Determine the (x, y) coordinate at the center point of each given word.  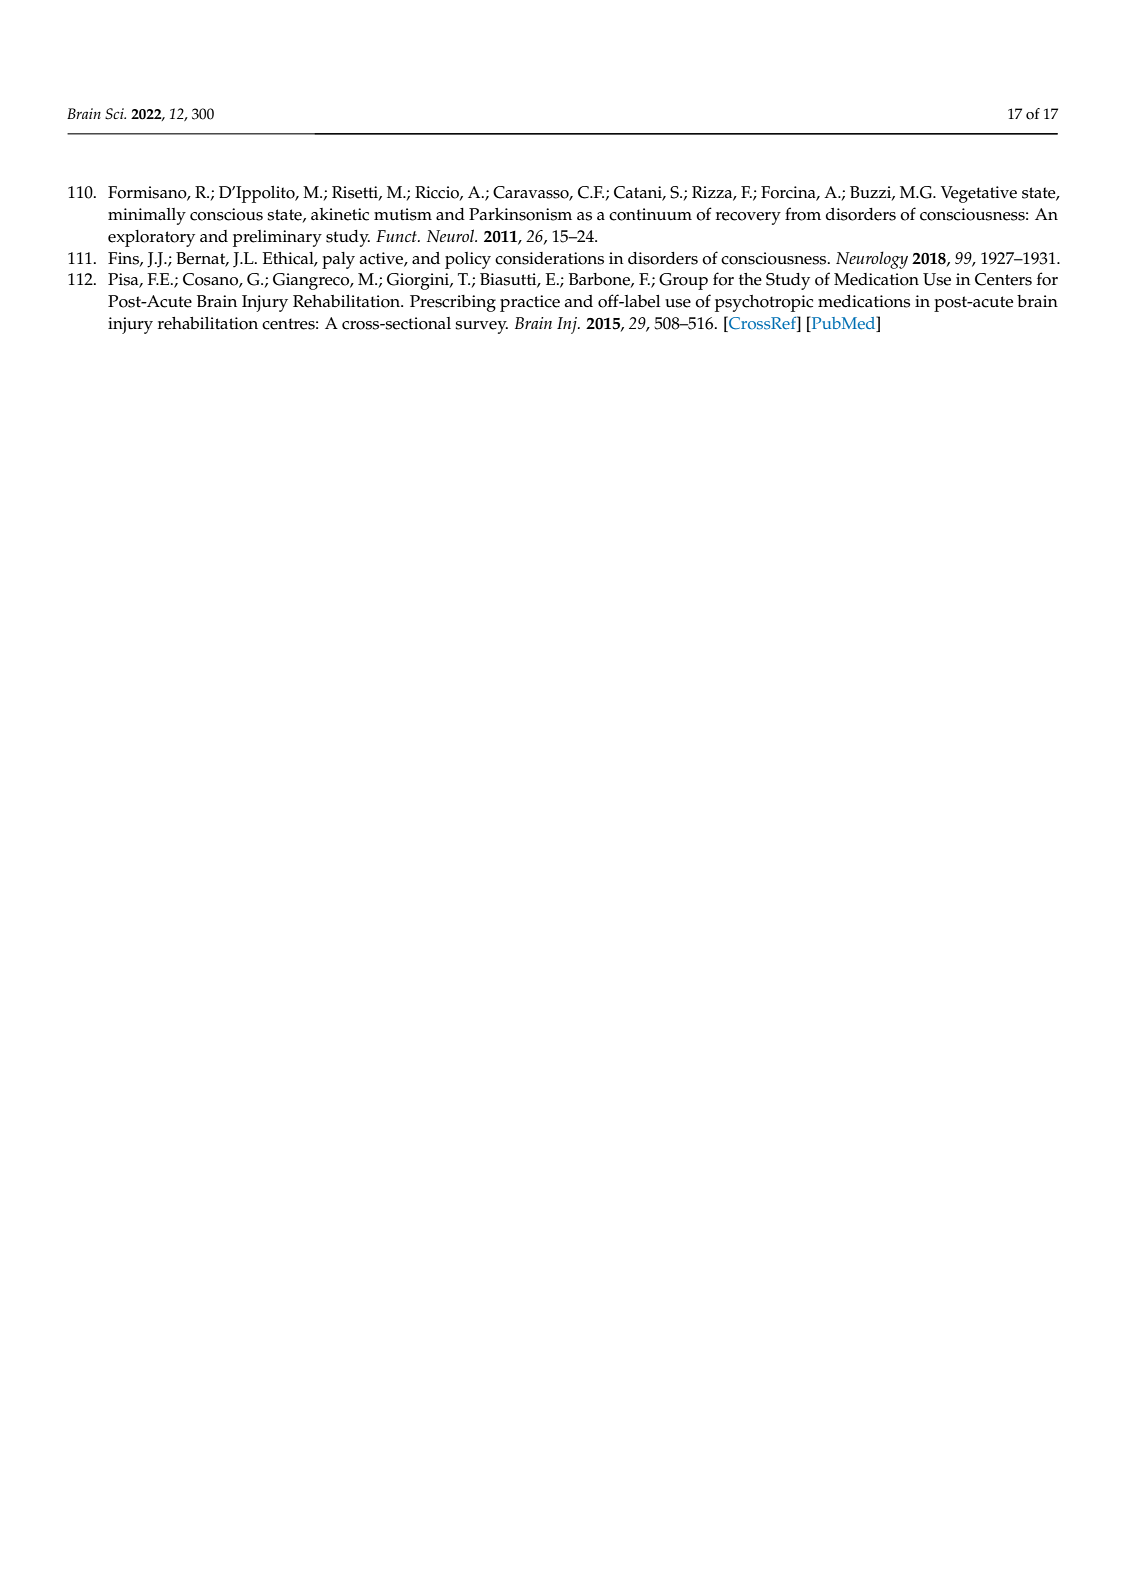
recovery (748, 218)
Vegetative (979, 194)
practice (530, 303)
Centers (1003, 279)
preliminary (277, 238)
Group (683, 281)
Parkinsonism (520, 214)
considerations (549, 258)
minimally (147, 216)
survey (481, 327)
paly (338, 260)
